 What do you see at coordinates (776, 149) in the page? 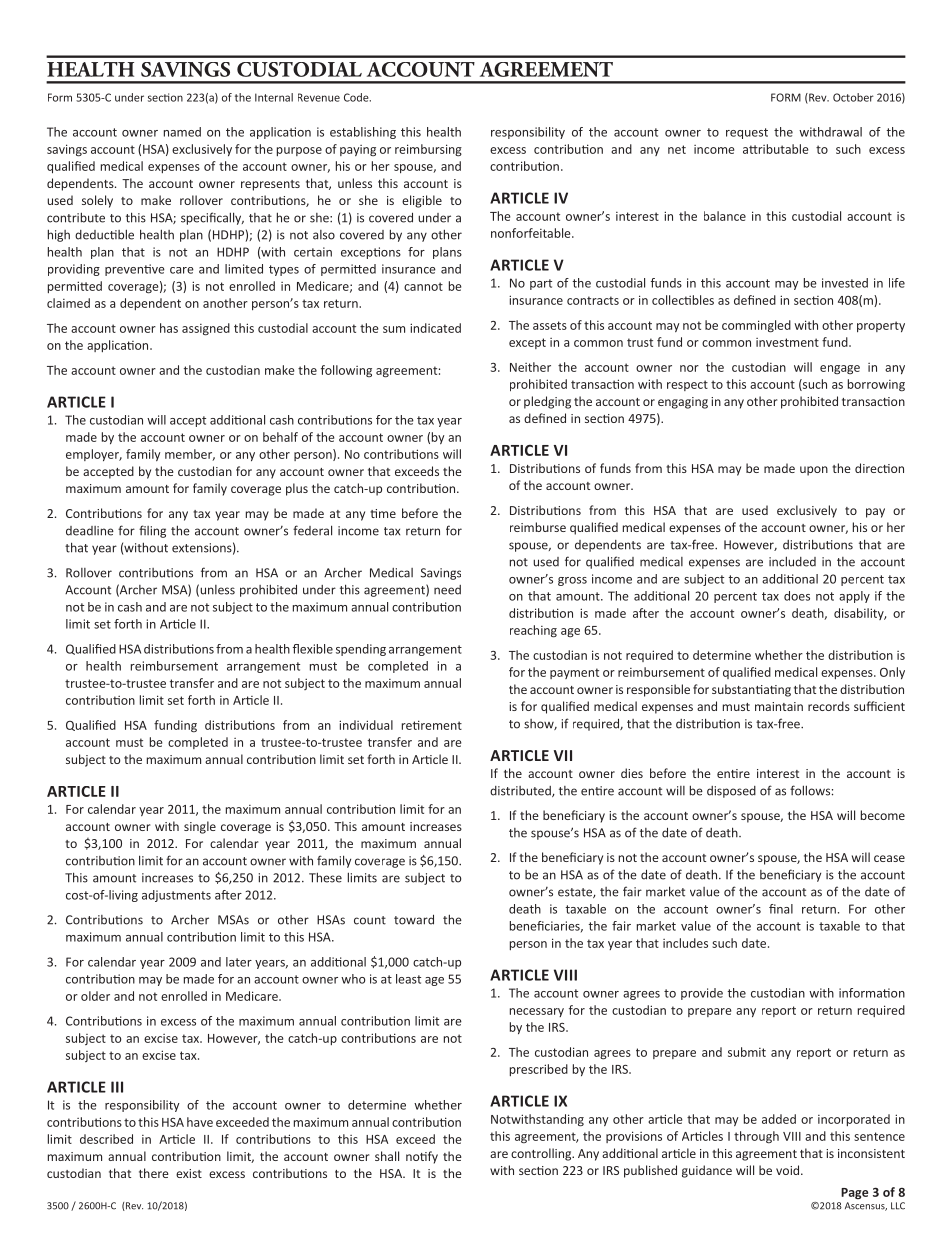
I see `attributable` at bounding box center [776, 149].
